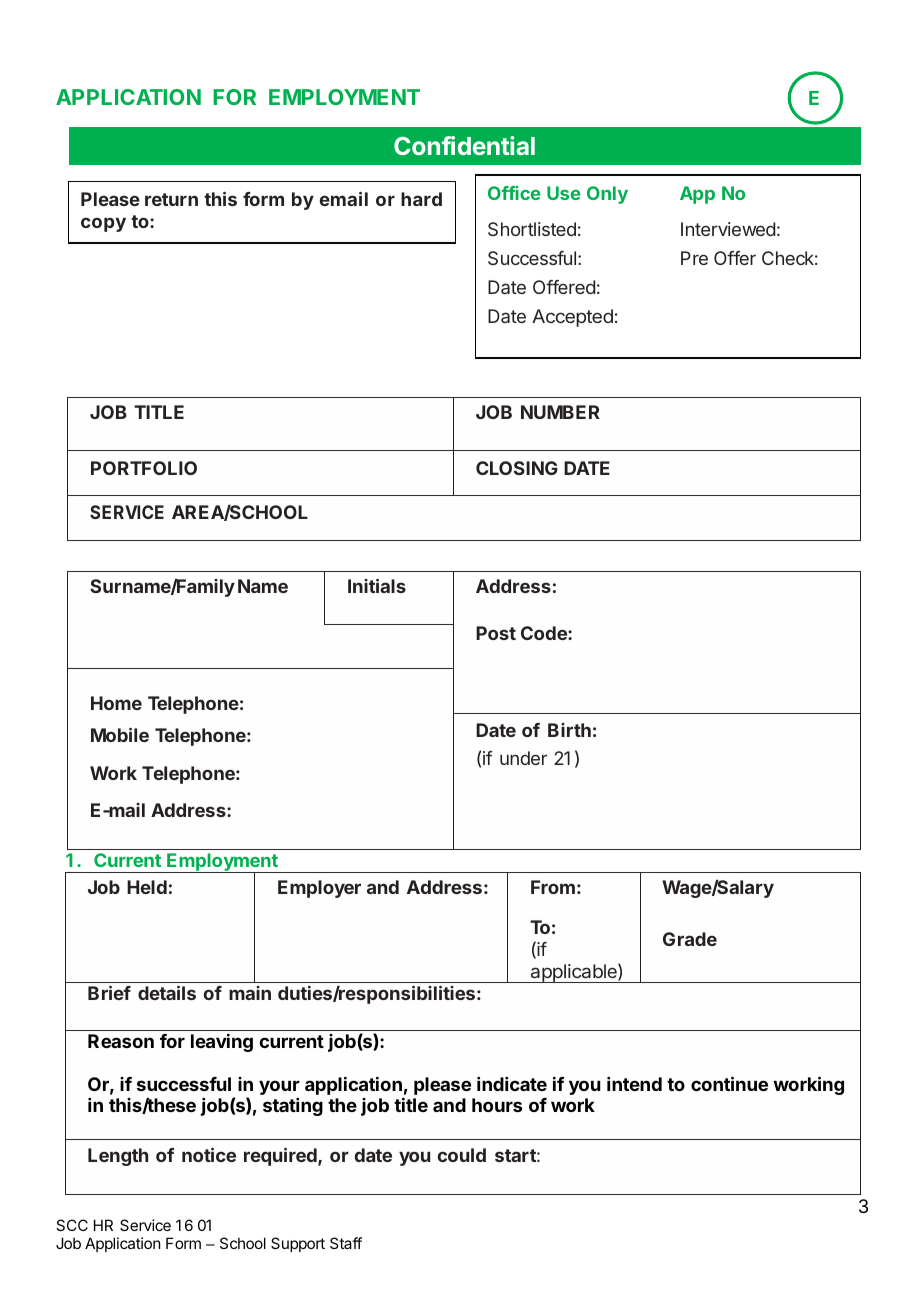 This image has width=924, height=1308. Describe the element at coordinates (512, 1084) in the image. I see `indicate` at that location.
